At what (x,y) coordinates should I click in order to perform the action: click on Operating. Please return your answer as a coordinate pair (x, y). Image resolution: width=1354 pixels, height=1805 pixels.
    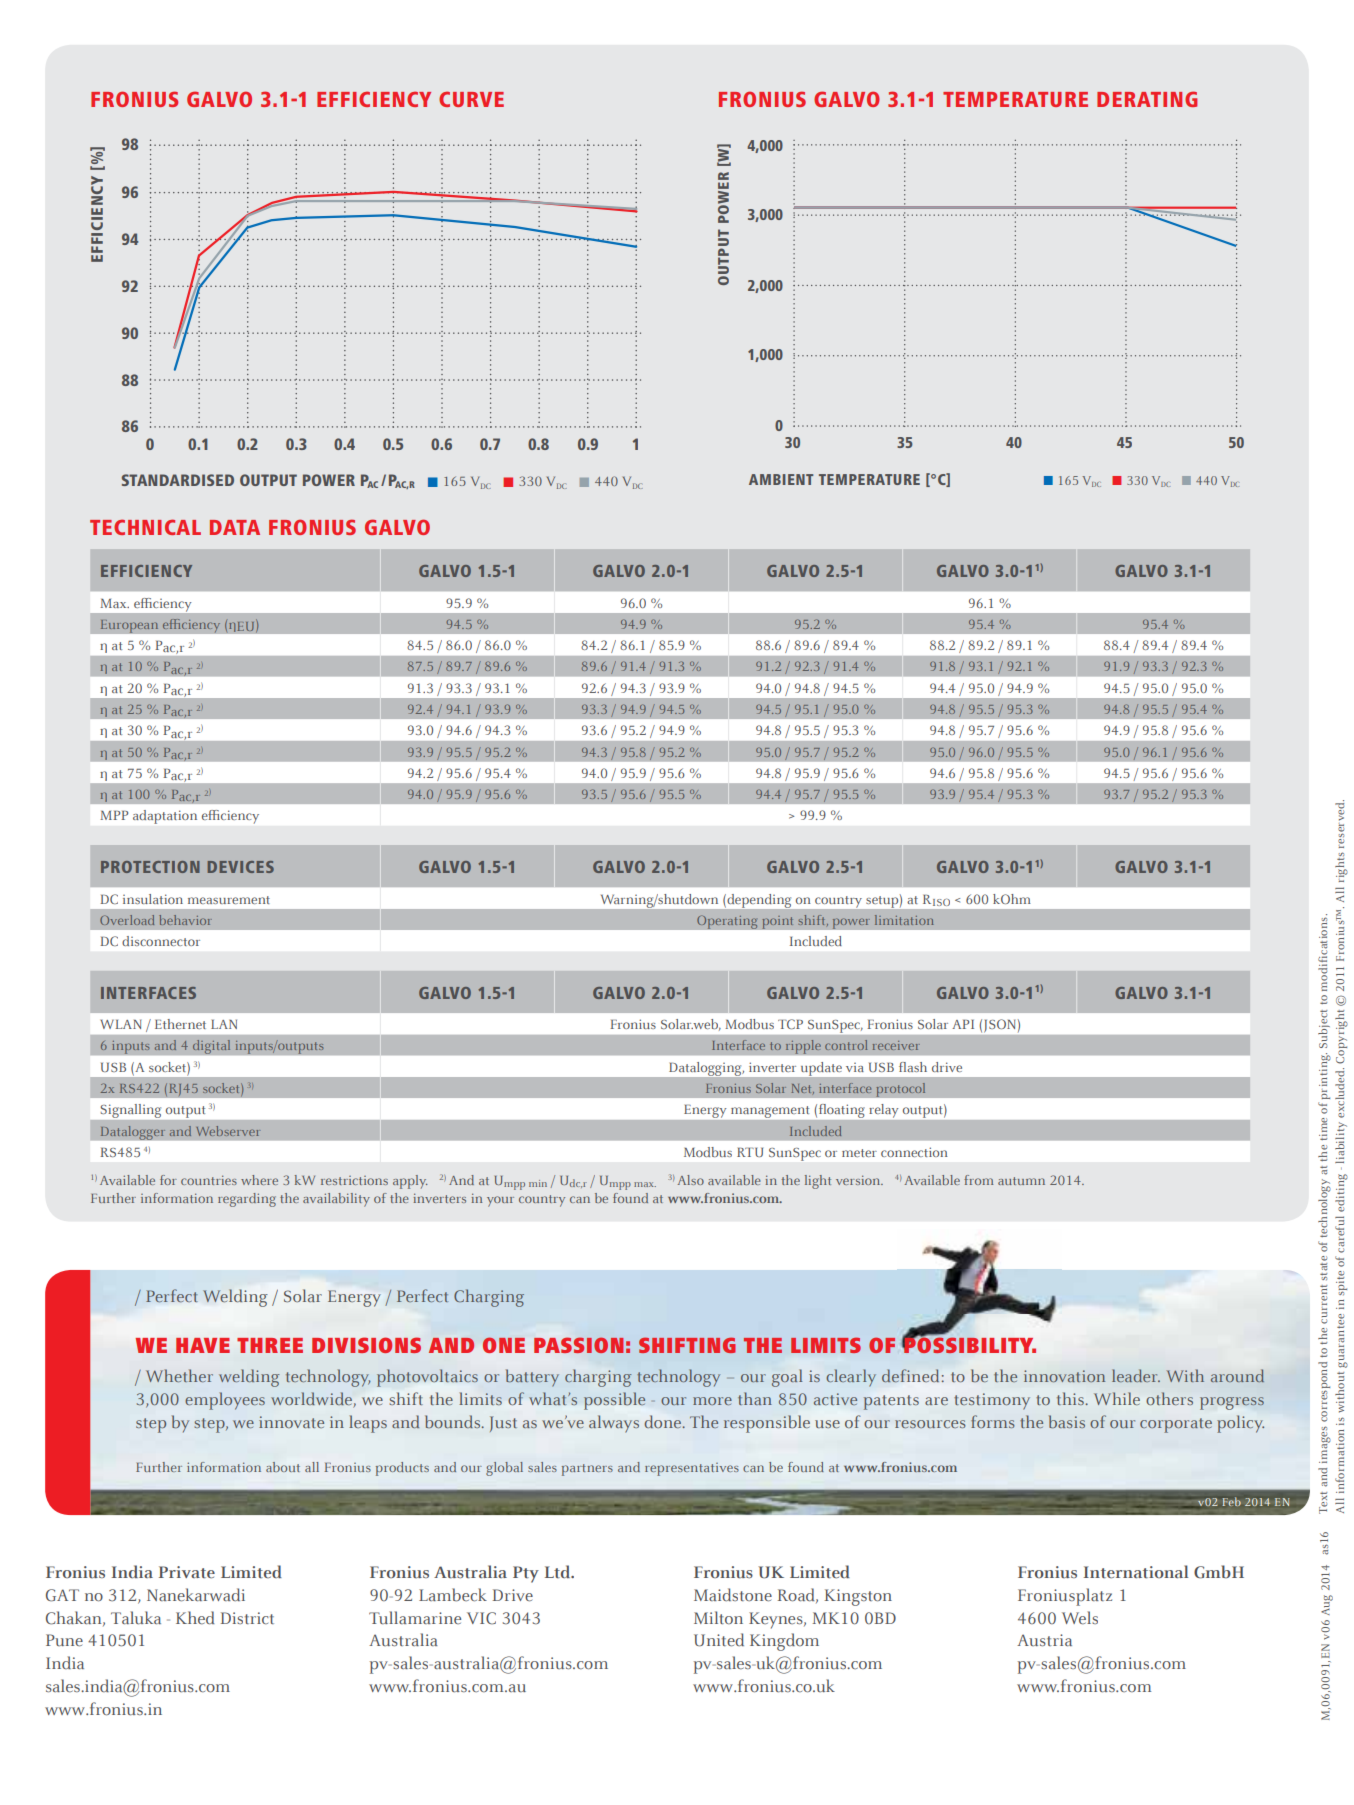
    Looking at the image, I should click on (727, 922).
